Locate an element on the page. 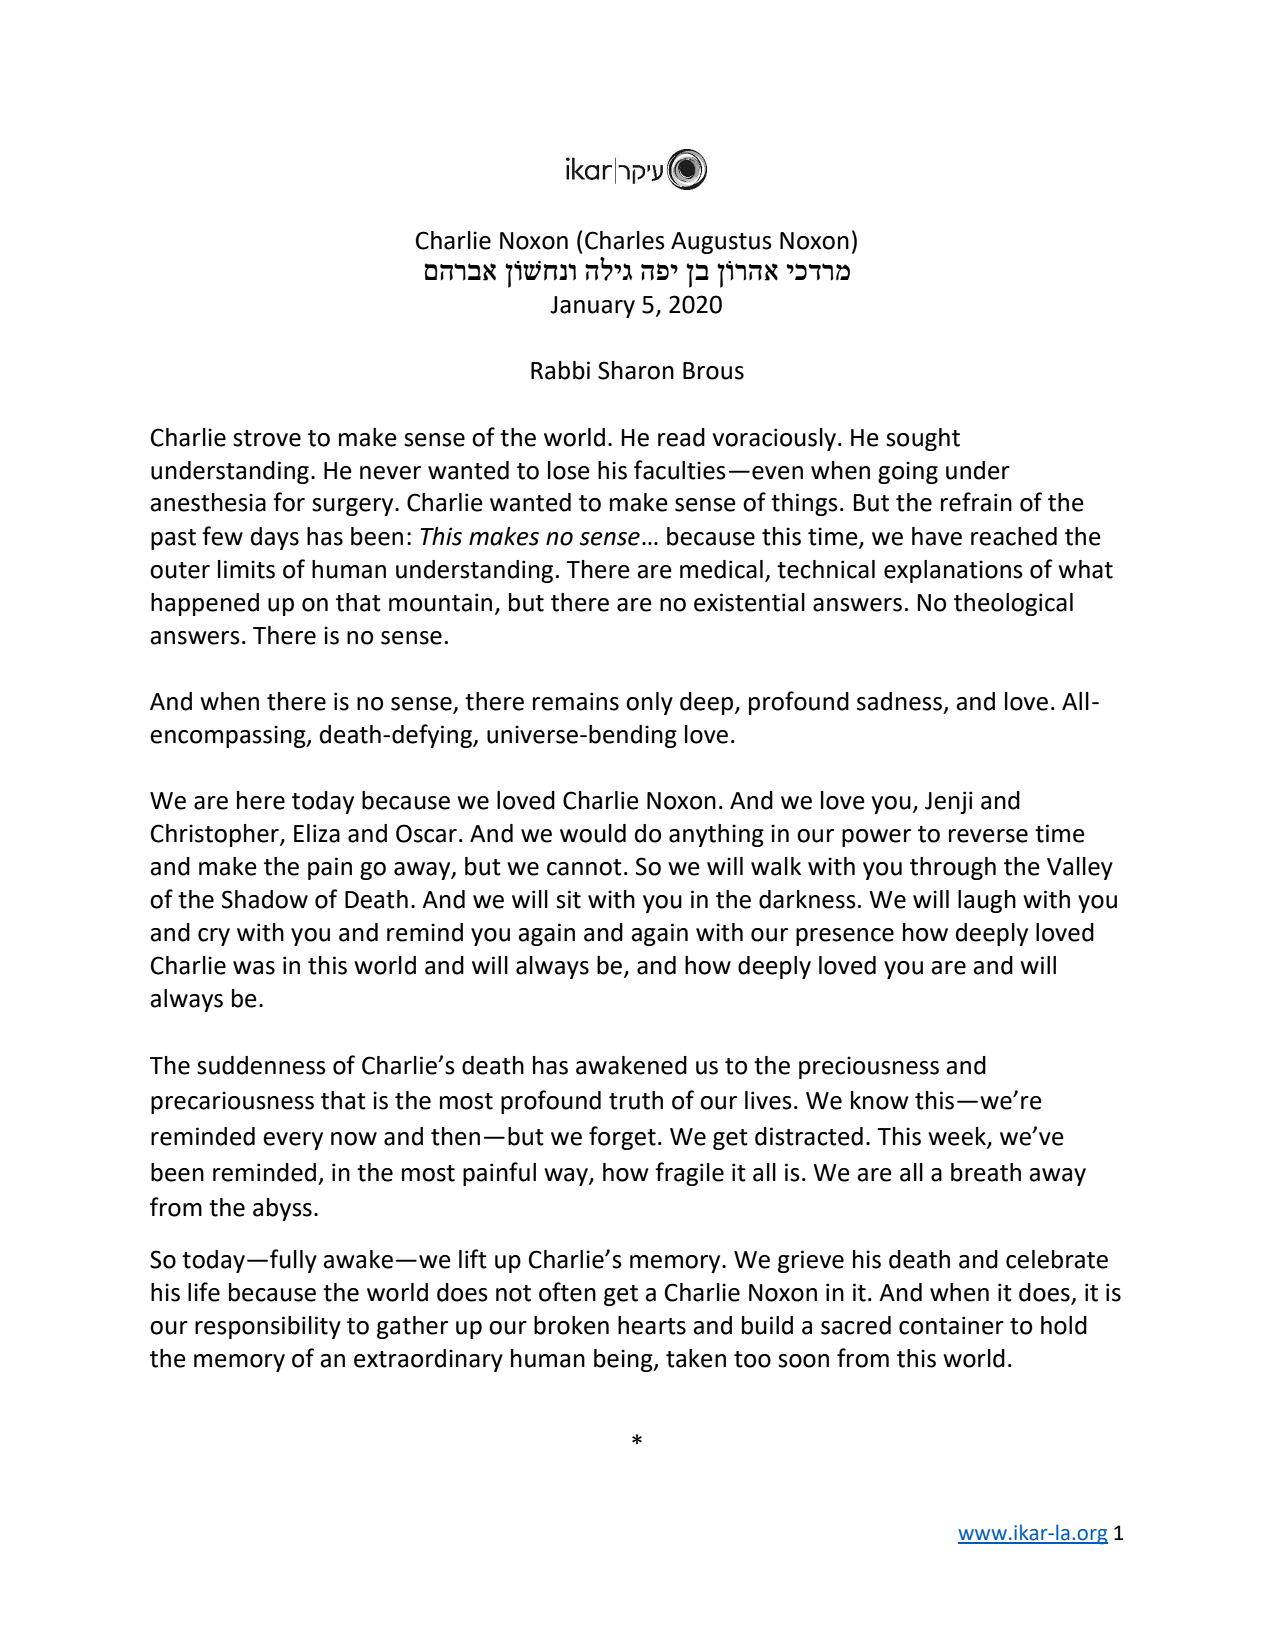 This page has width=1274, height=1649. Augustus is located at coordinates (721, 243).
